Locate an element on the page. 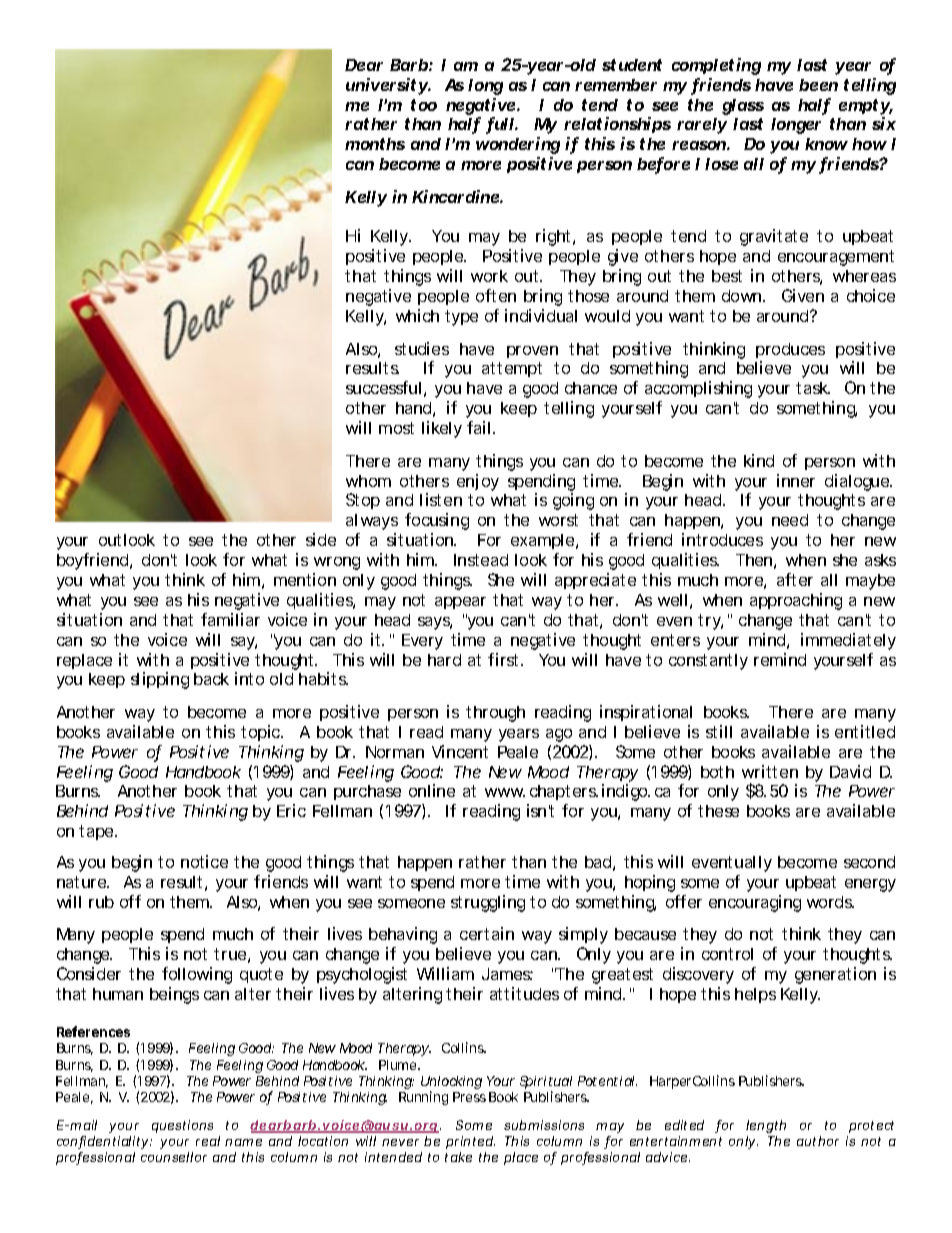 The height and width of the page is (1233, 952). approaching is located at coordinates (796, 601).
